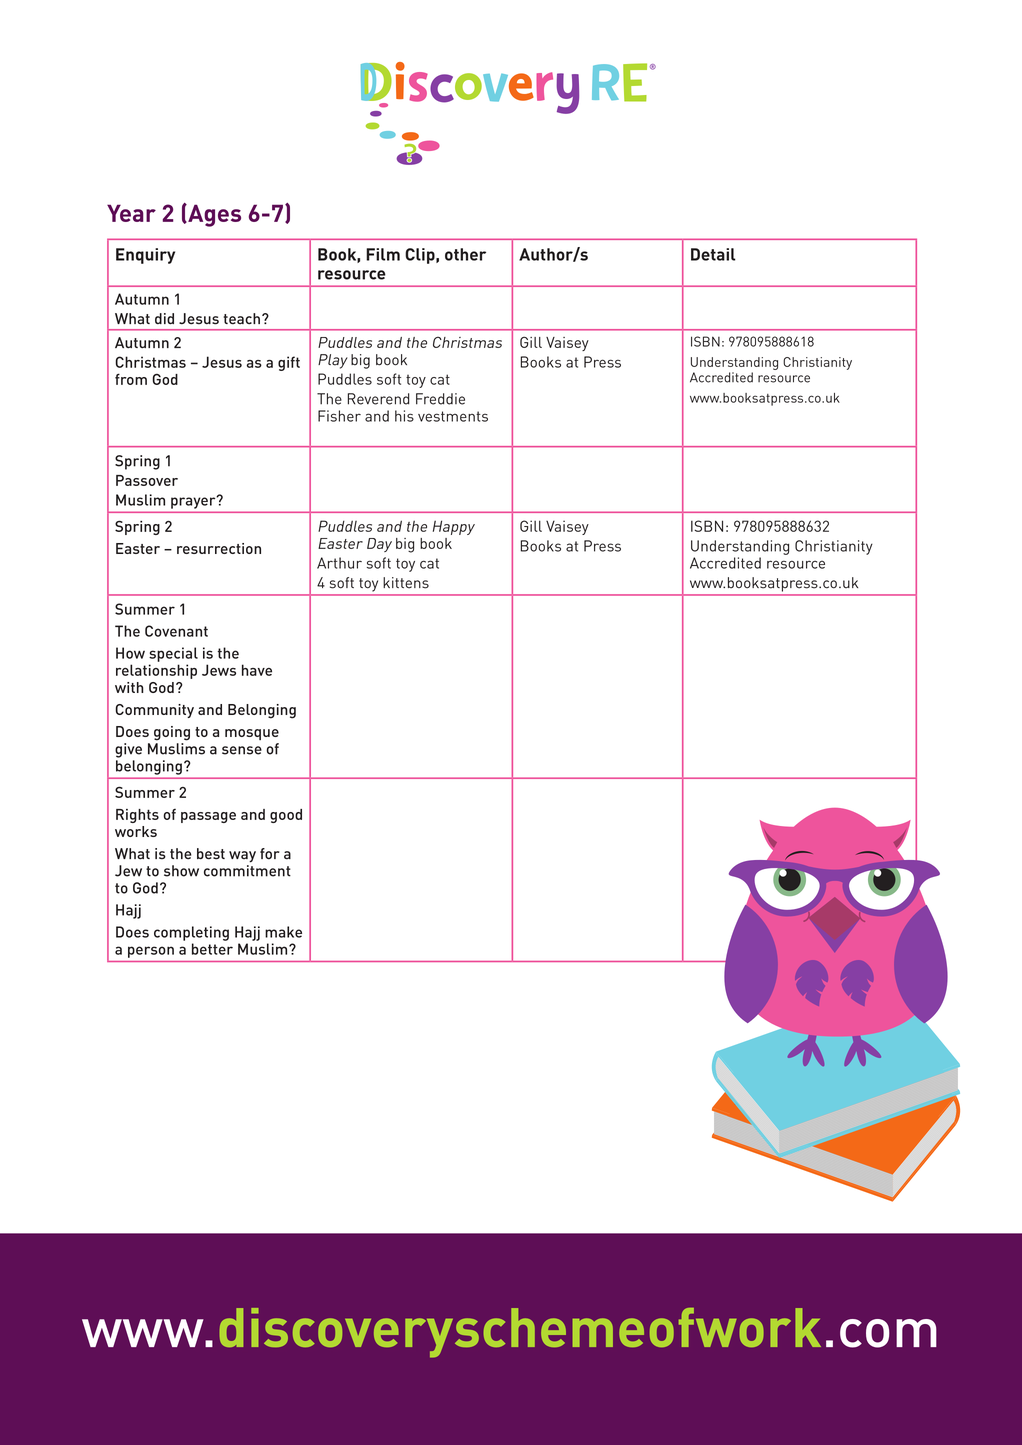  I want to click on have, so click(257, 670).
